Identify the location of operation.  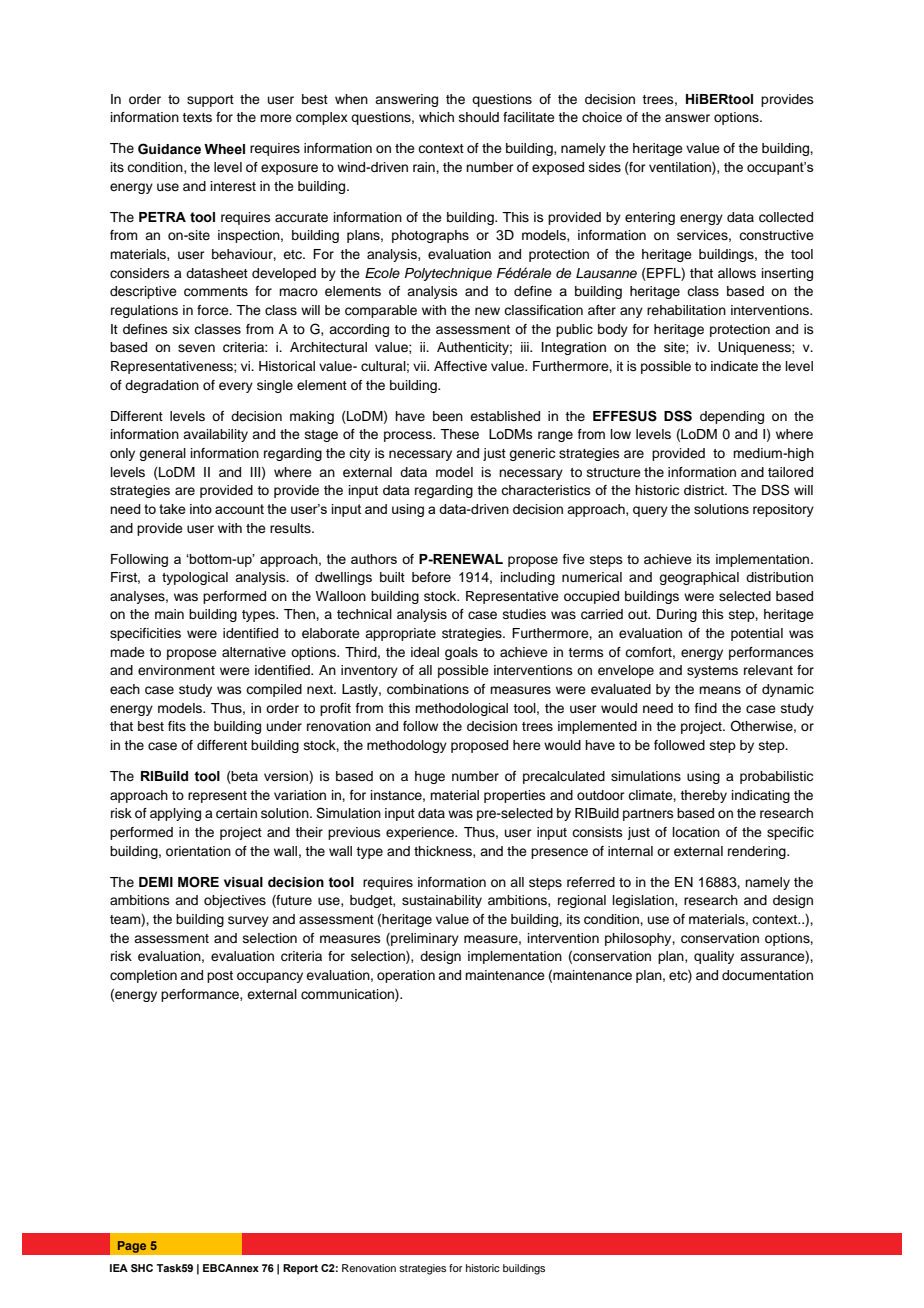
(406, 976).
